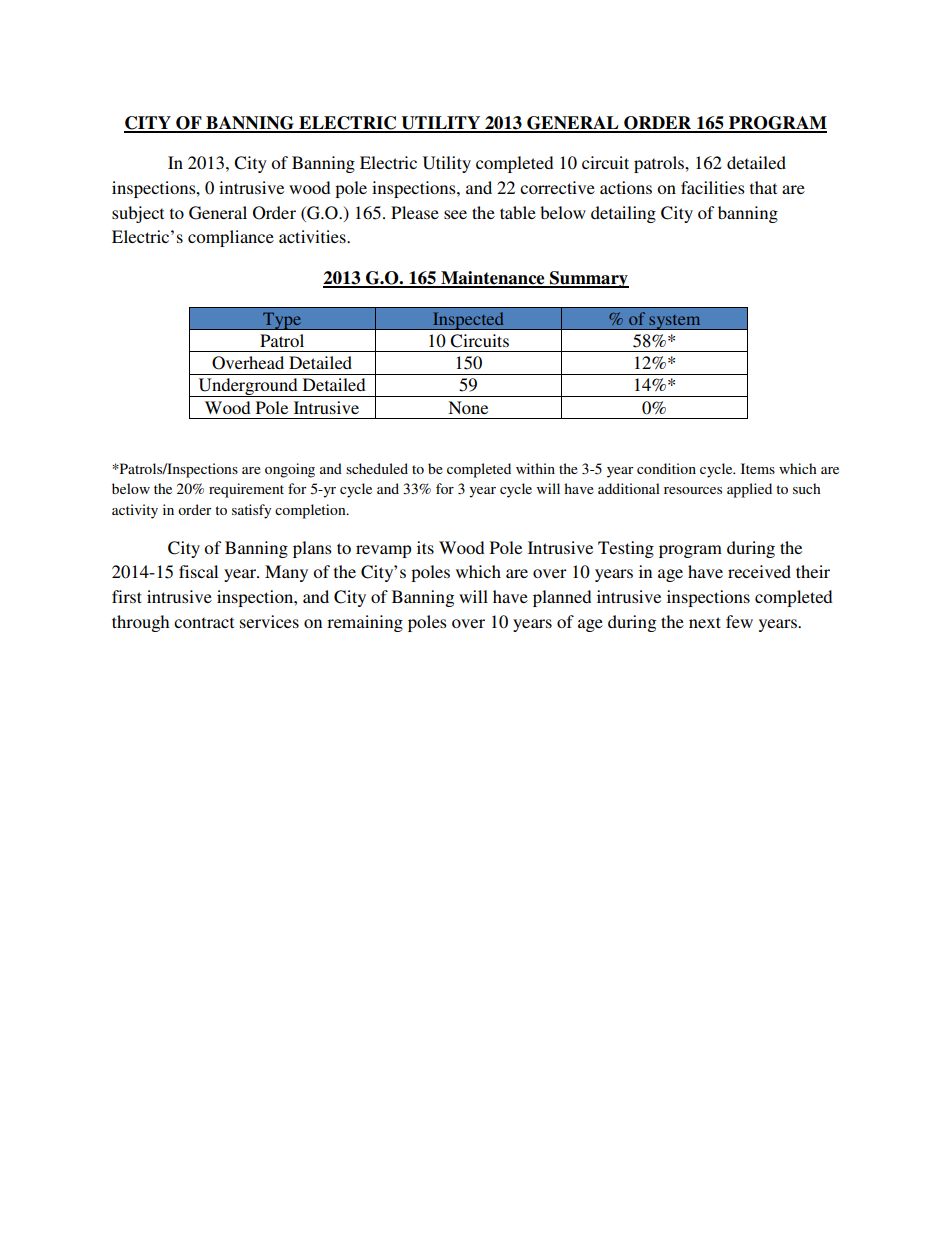  What do you see at coordinates (455, 214) in the document?
I see `see` at bounding box center [455, 214].
